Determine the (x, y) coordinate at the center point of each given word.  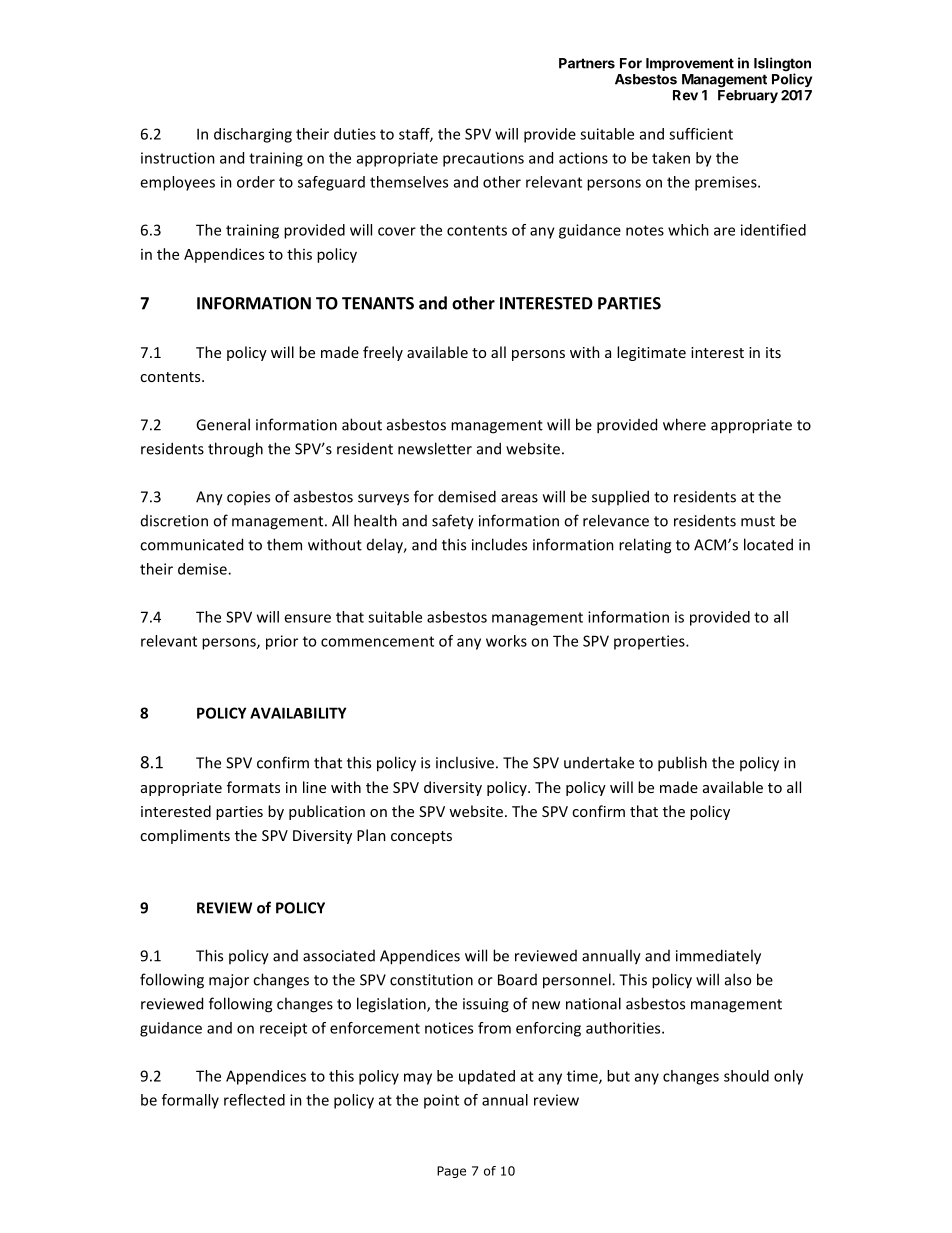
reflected (254, 1100)
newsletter (435, 448)
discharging (253, 135)
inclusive (465, 762)
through (235, 450)
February (748, 96)
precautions (483, 159)
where (684, 424)
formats (253, 787)
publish (682, 764)
